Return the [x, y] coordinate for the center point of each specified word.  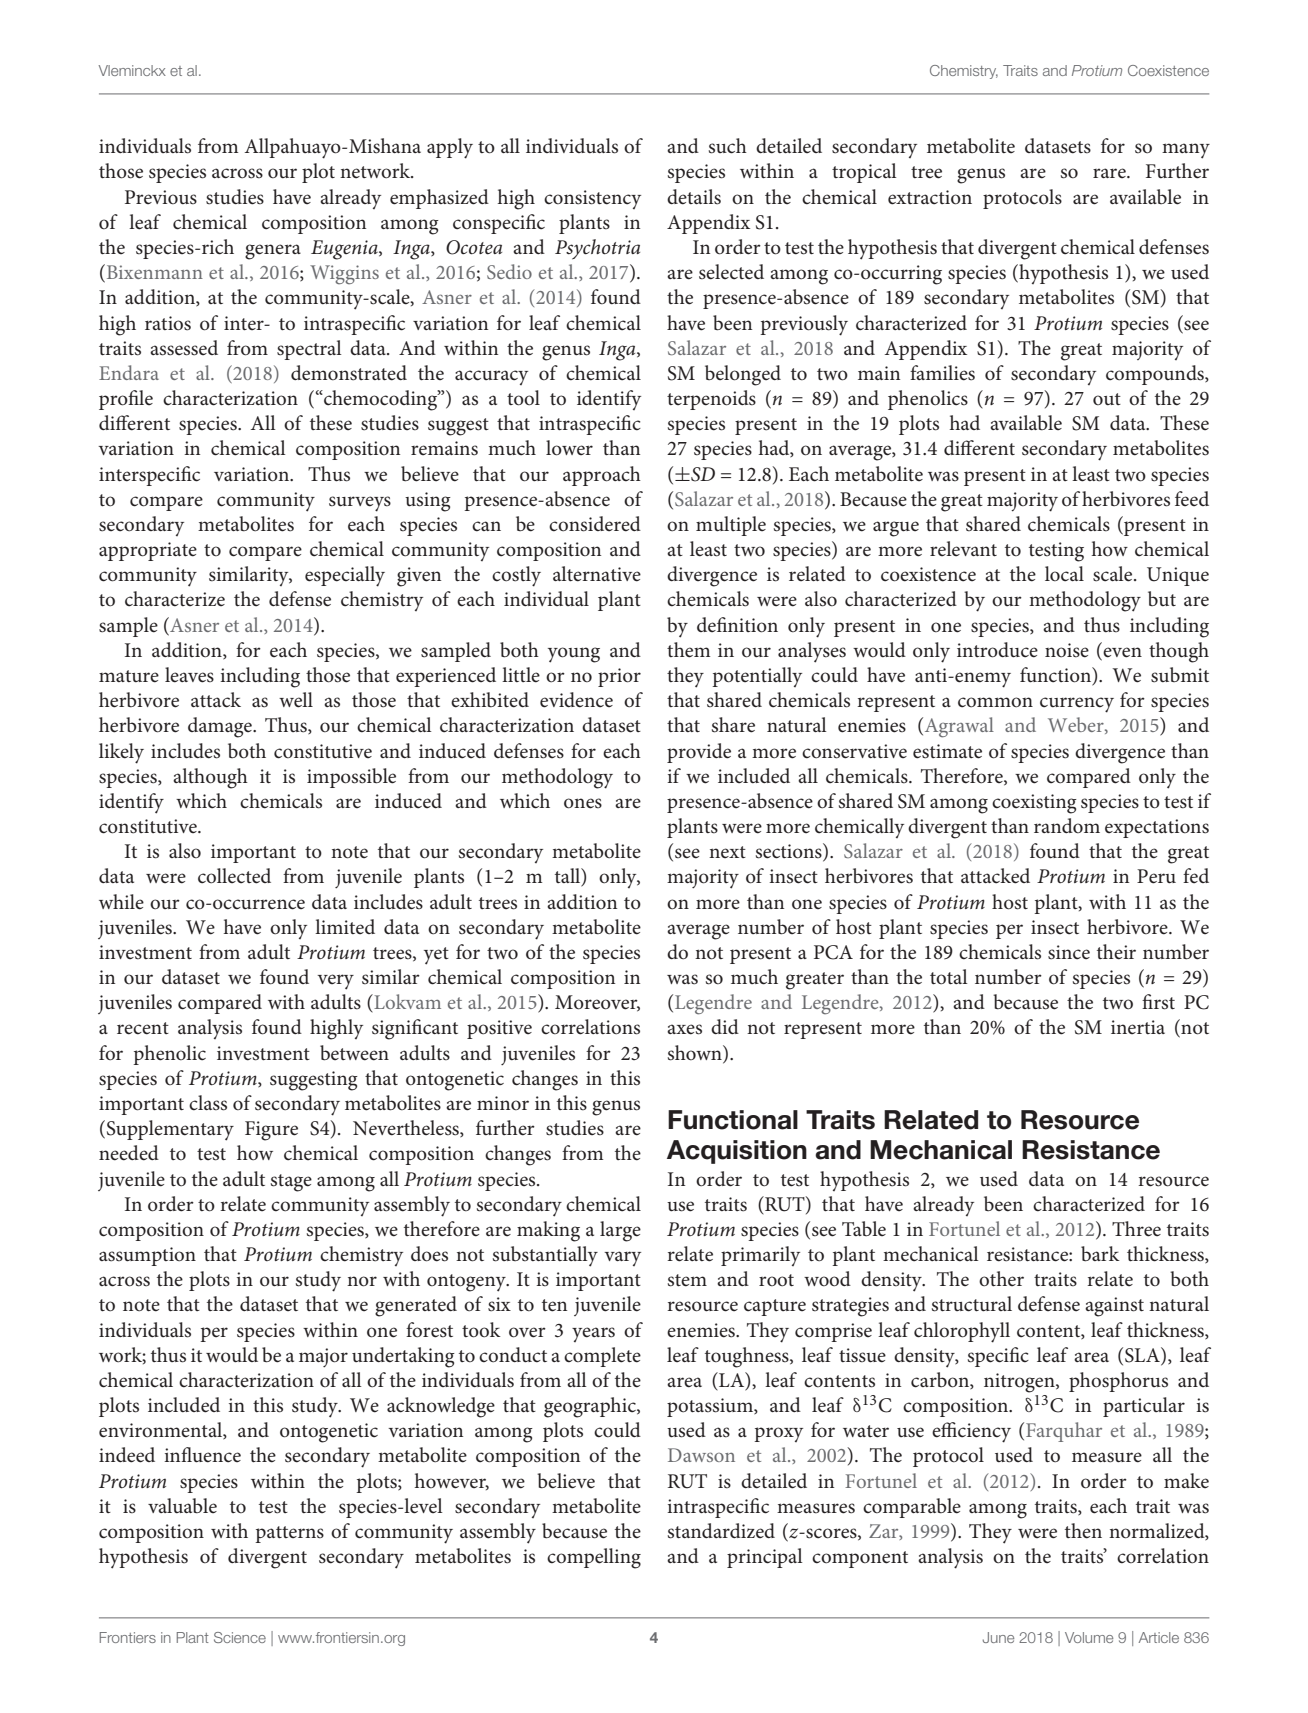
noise [1067, 650]
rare [1110, 173]
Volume [1089, 1637]
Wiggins [344, 274]
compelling [594, 1558]
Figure [271, 1131]
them [688, 650]
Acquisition [737, 1152]
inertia [1138, 1027]
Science [240, 1637]
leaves [189, 675]
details [694, 197]
